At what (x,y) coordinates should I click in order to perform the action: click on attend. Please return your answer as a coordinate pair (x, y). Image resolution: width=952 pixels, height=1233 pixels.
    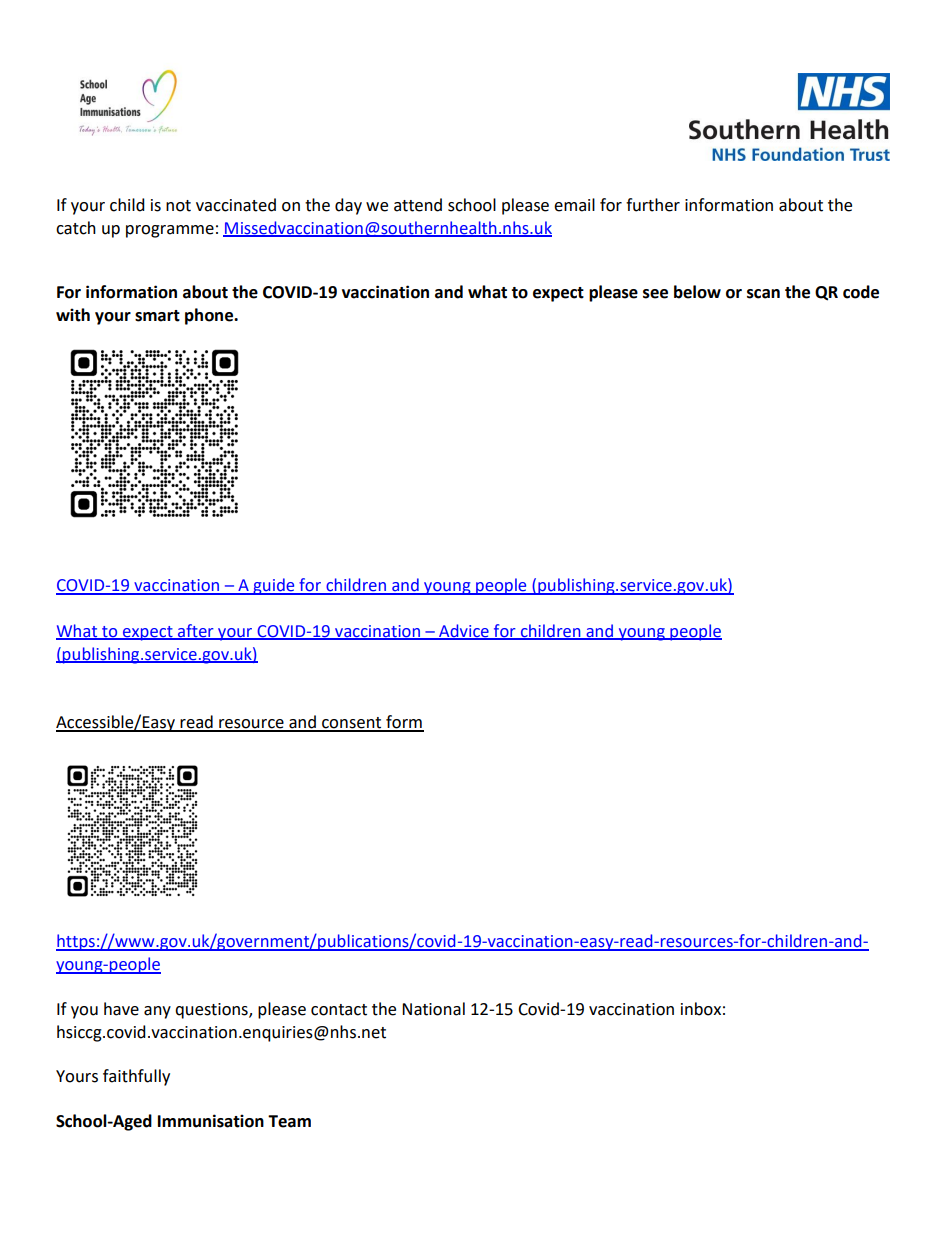
    Looking at the image, I should click on (418, 205).
